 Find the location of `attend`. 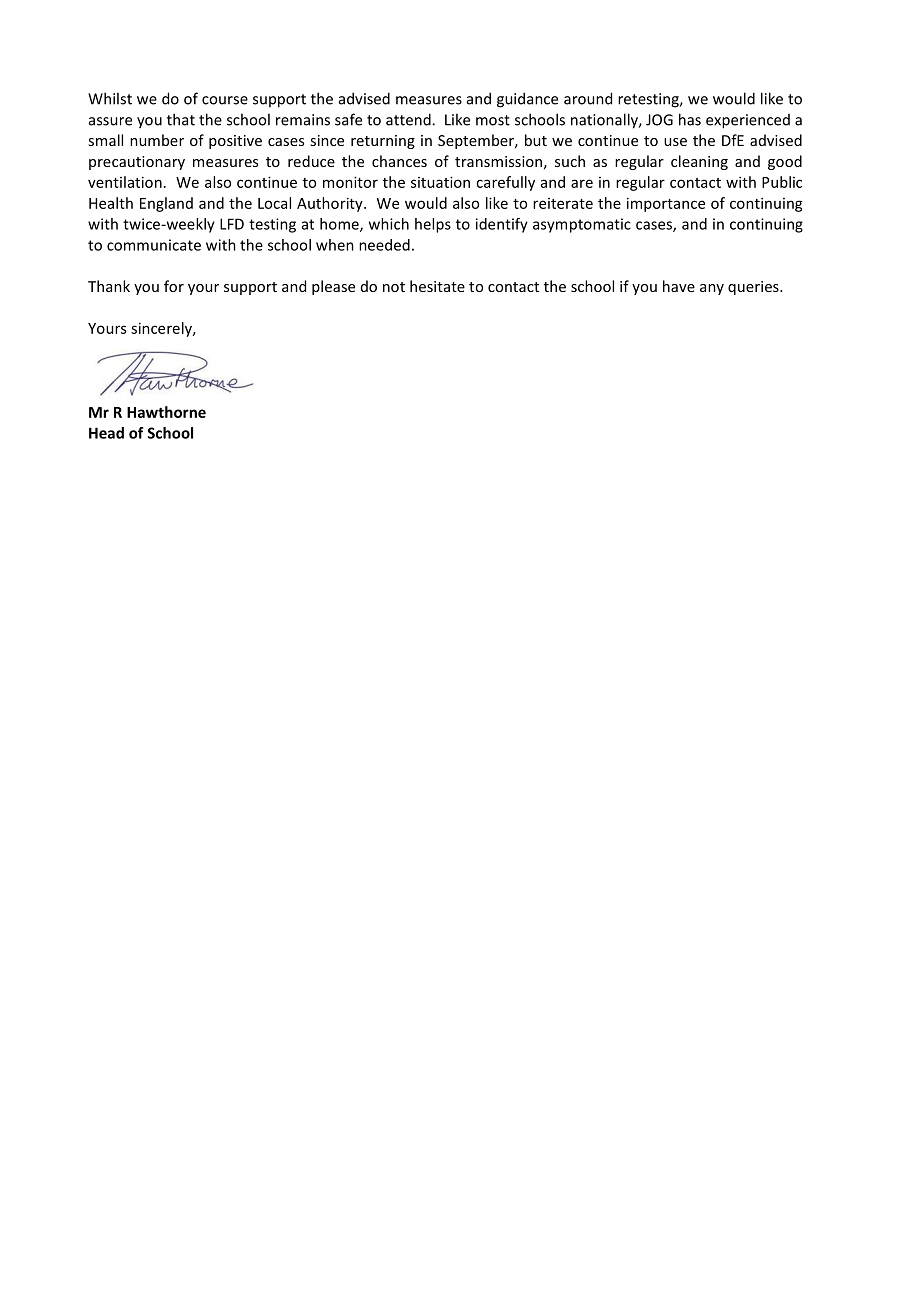

attend is located at coordinates (409, 119).
